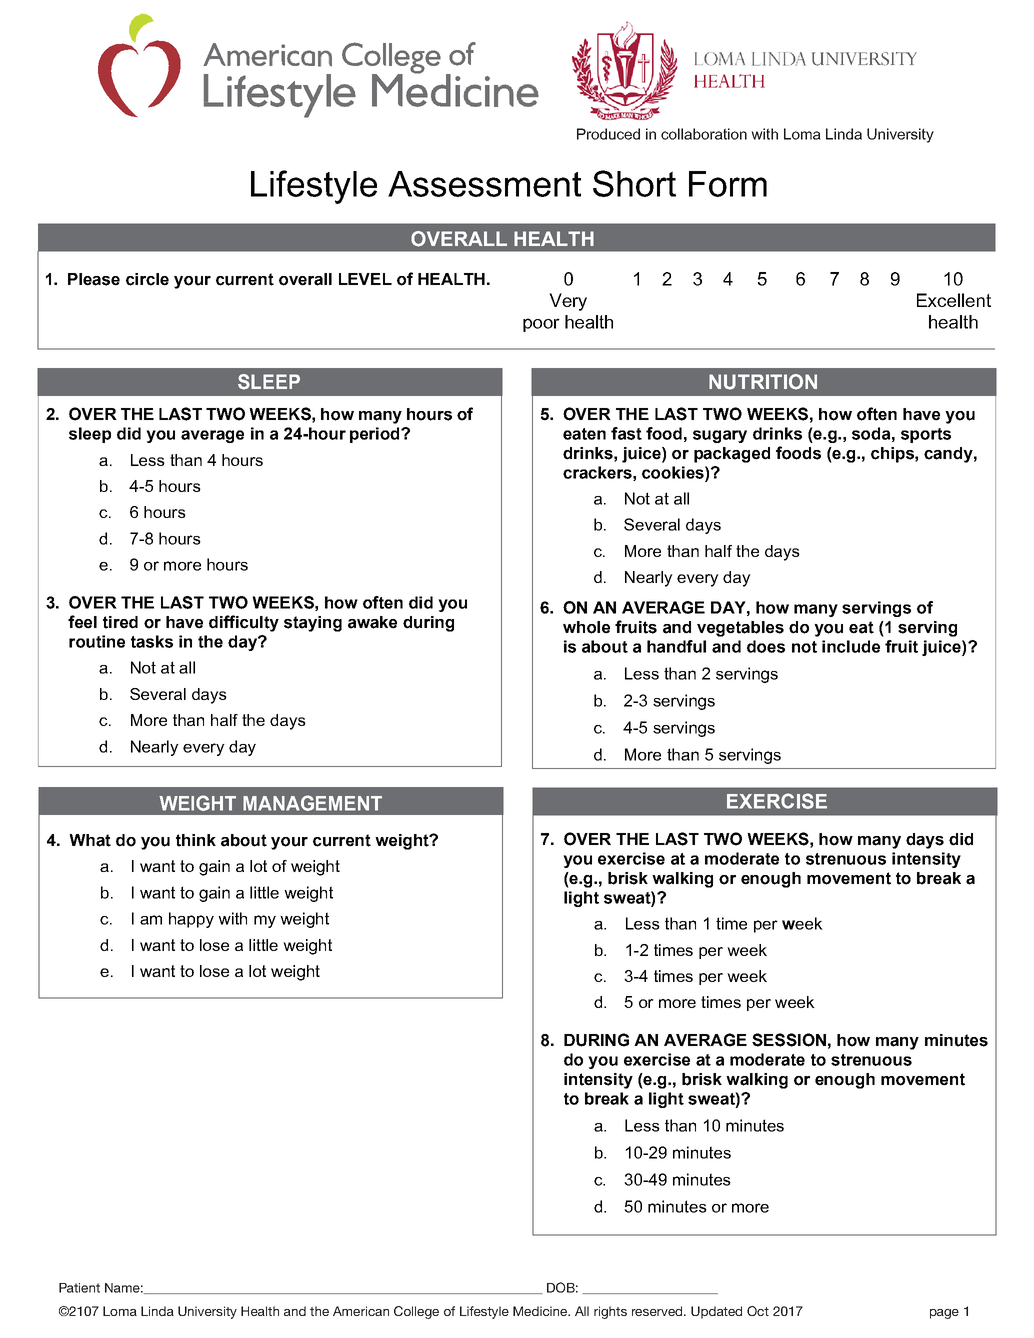 This screenshot has height=1338, width=1034. Describe the element at coordinates (484, 184) in the screenshot. I see `Assessment` at that location.
